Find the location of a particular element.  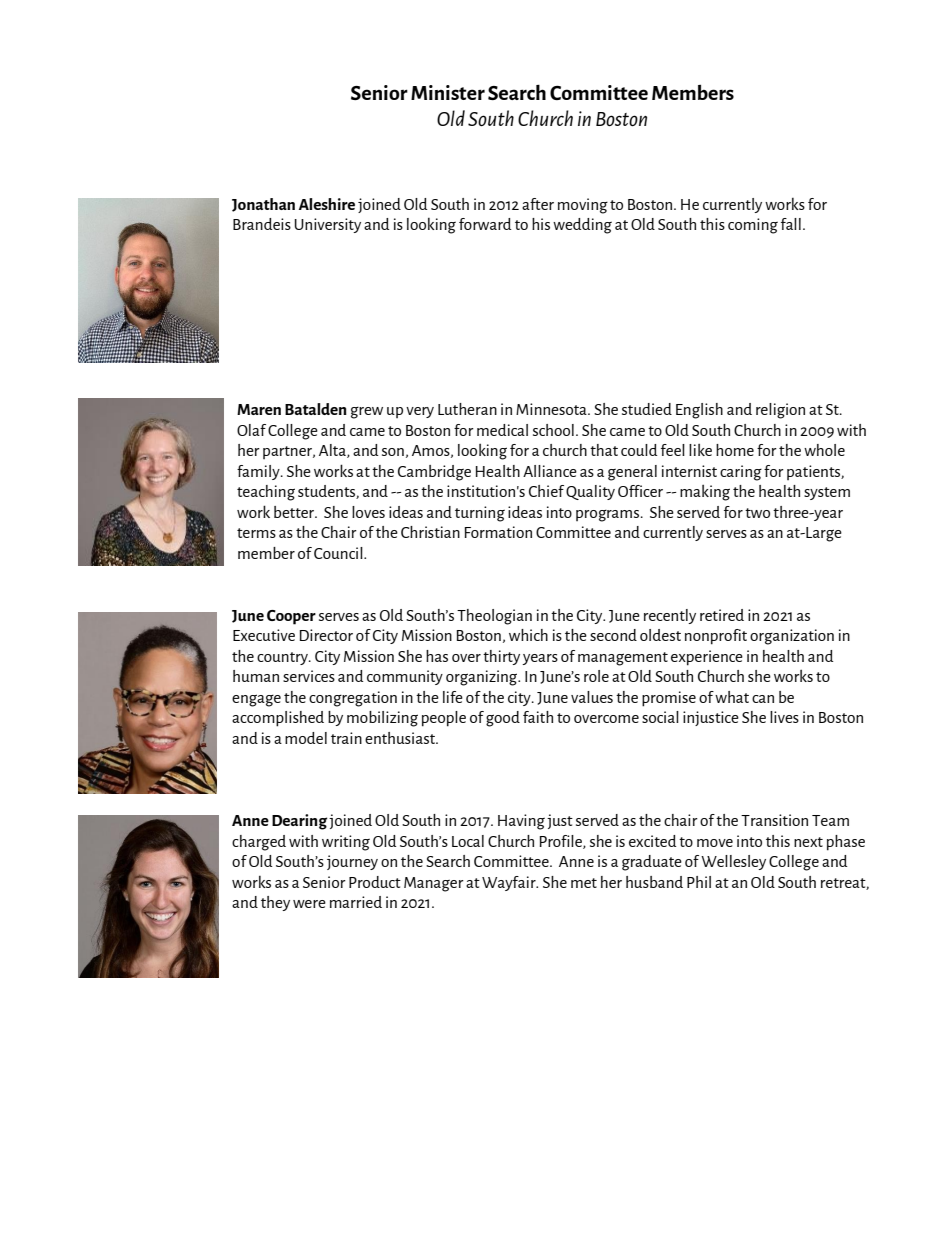

met is located at coordinates (584, 883).
